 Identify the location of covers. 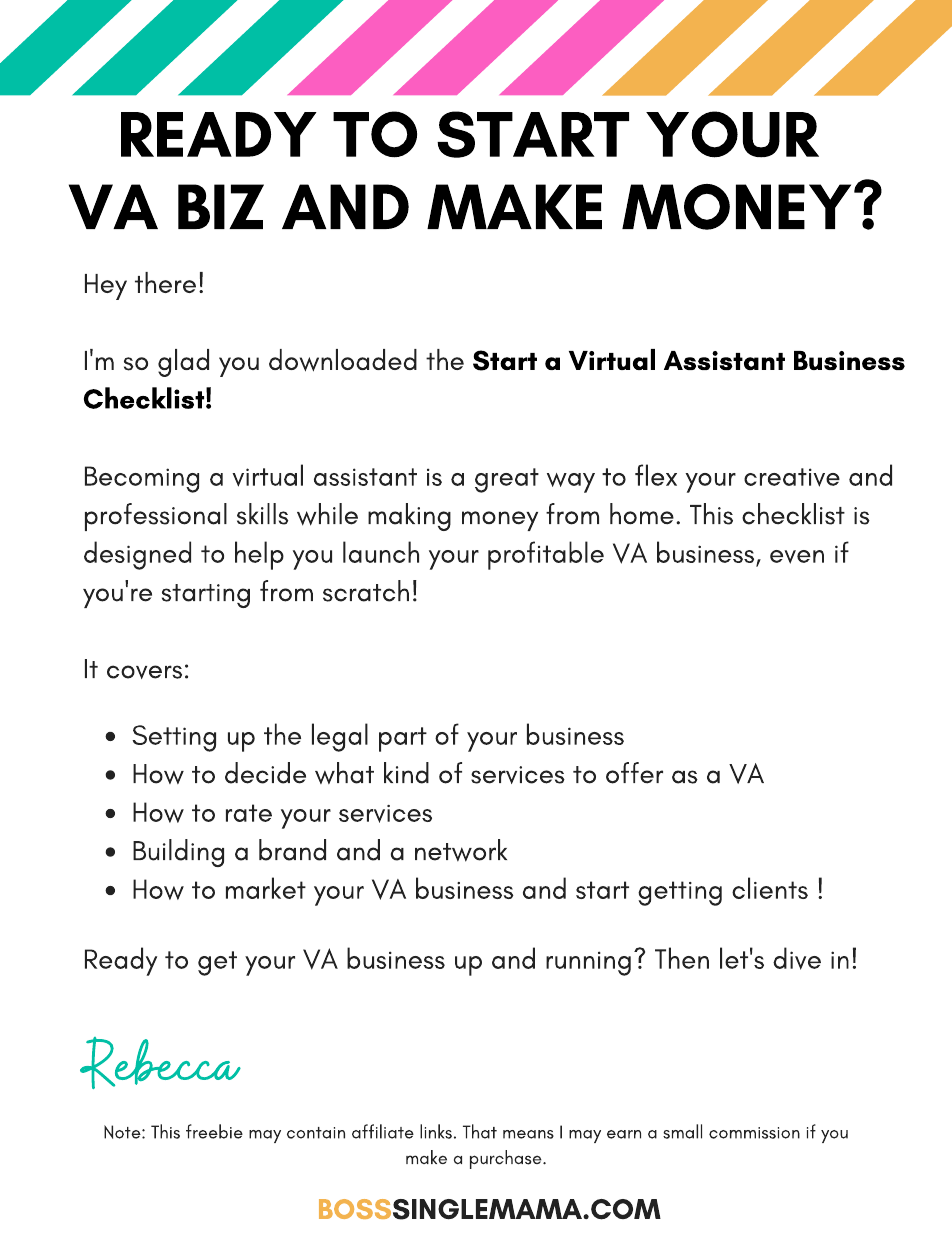
(144, 672).
